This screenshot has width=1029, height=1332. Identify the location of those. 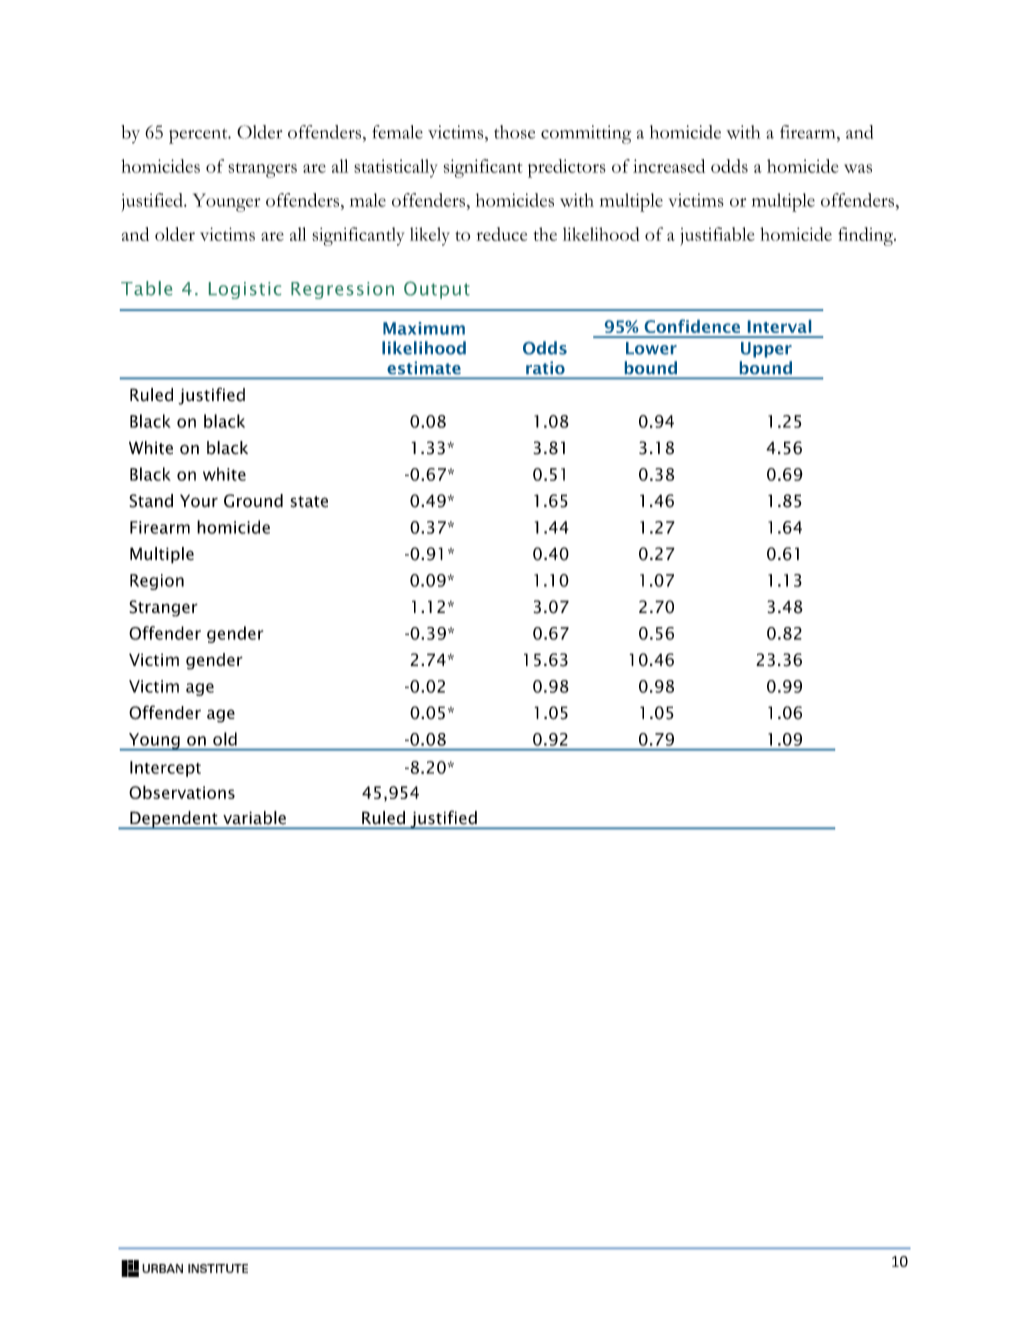
(514, 132).
